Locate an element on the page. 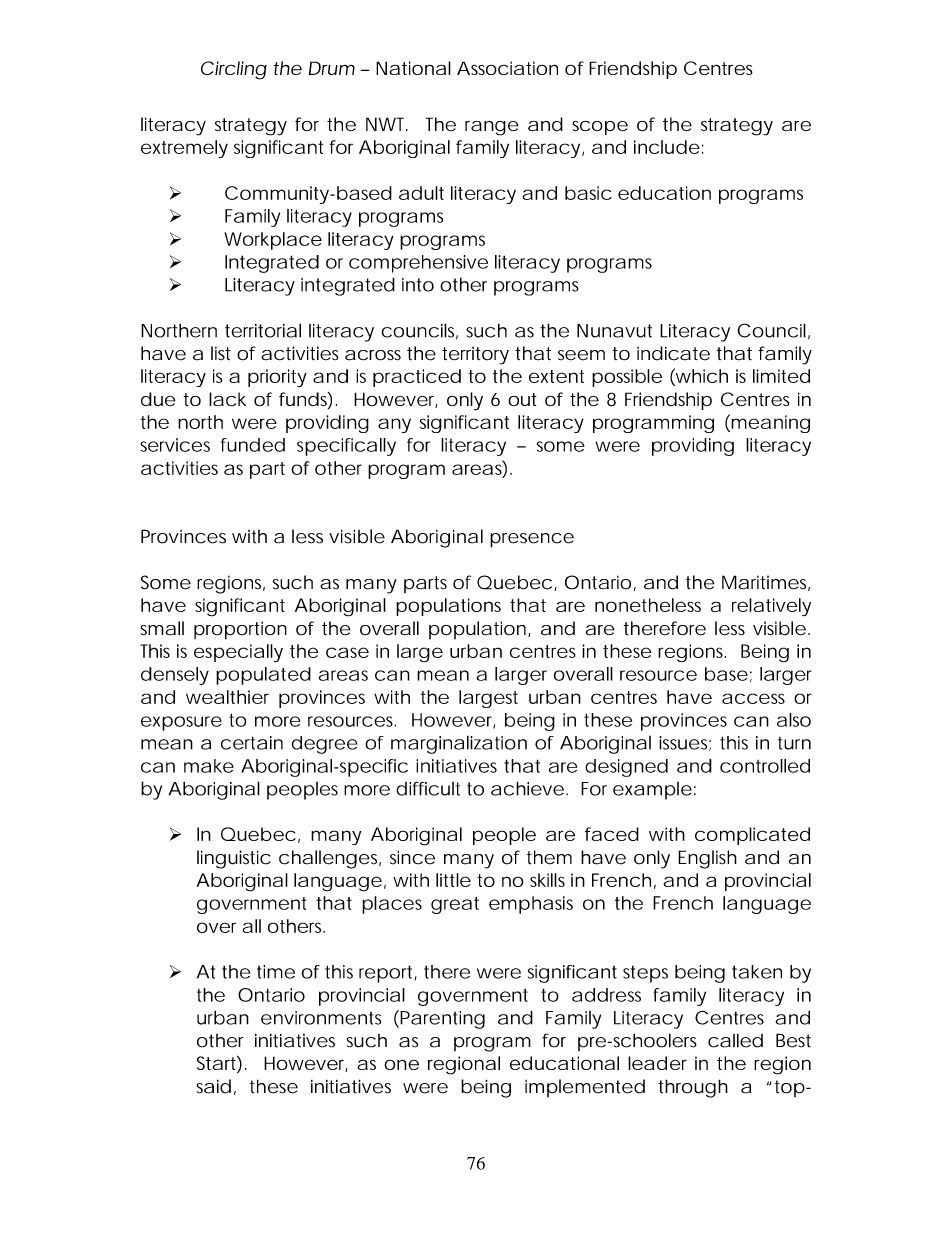  range is located at coordinates (492, 128).
